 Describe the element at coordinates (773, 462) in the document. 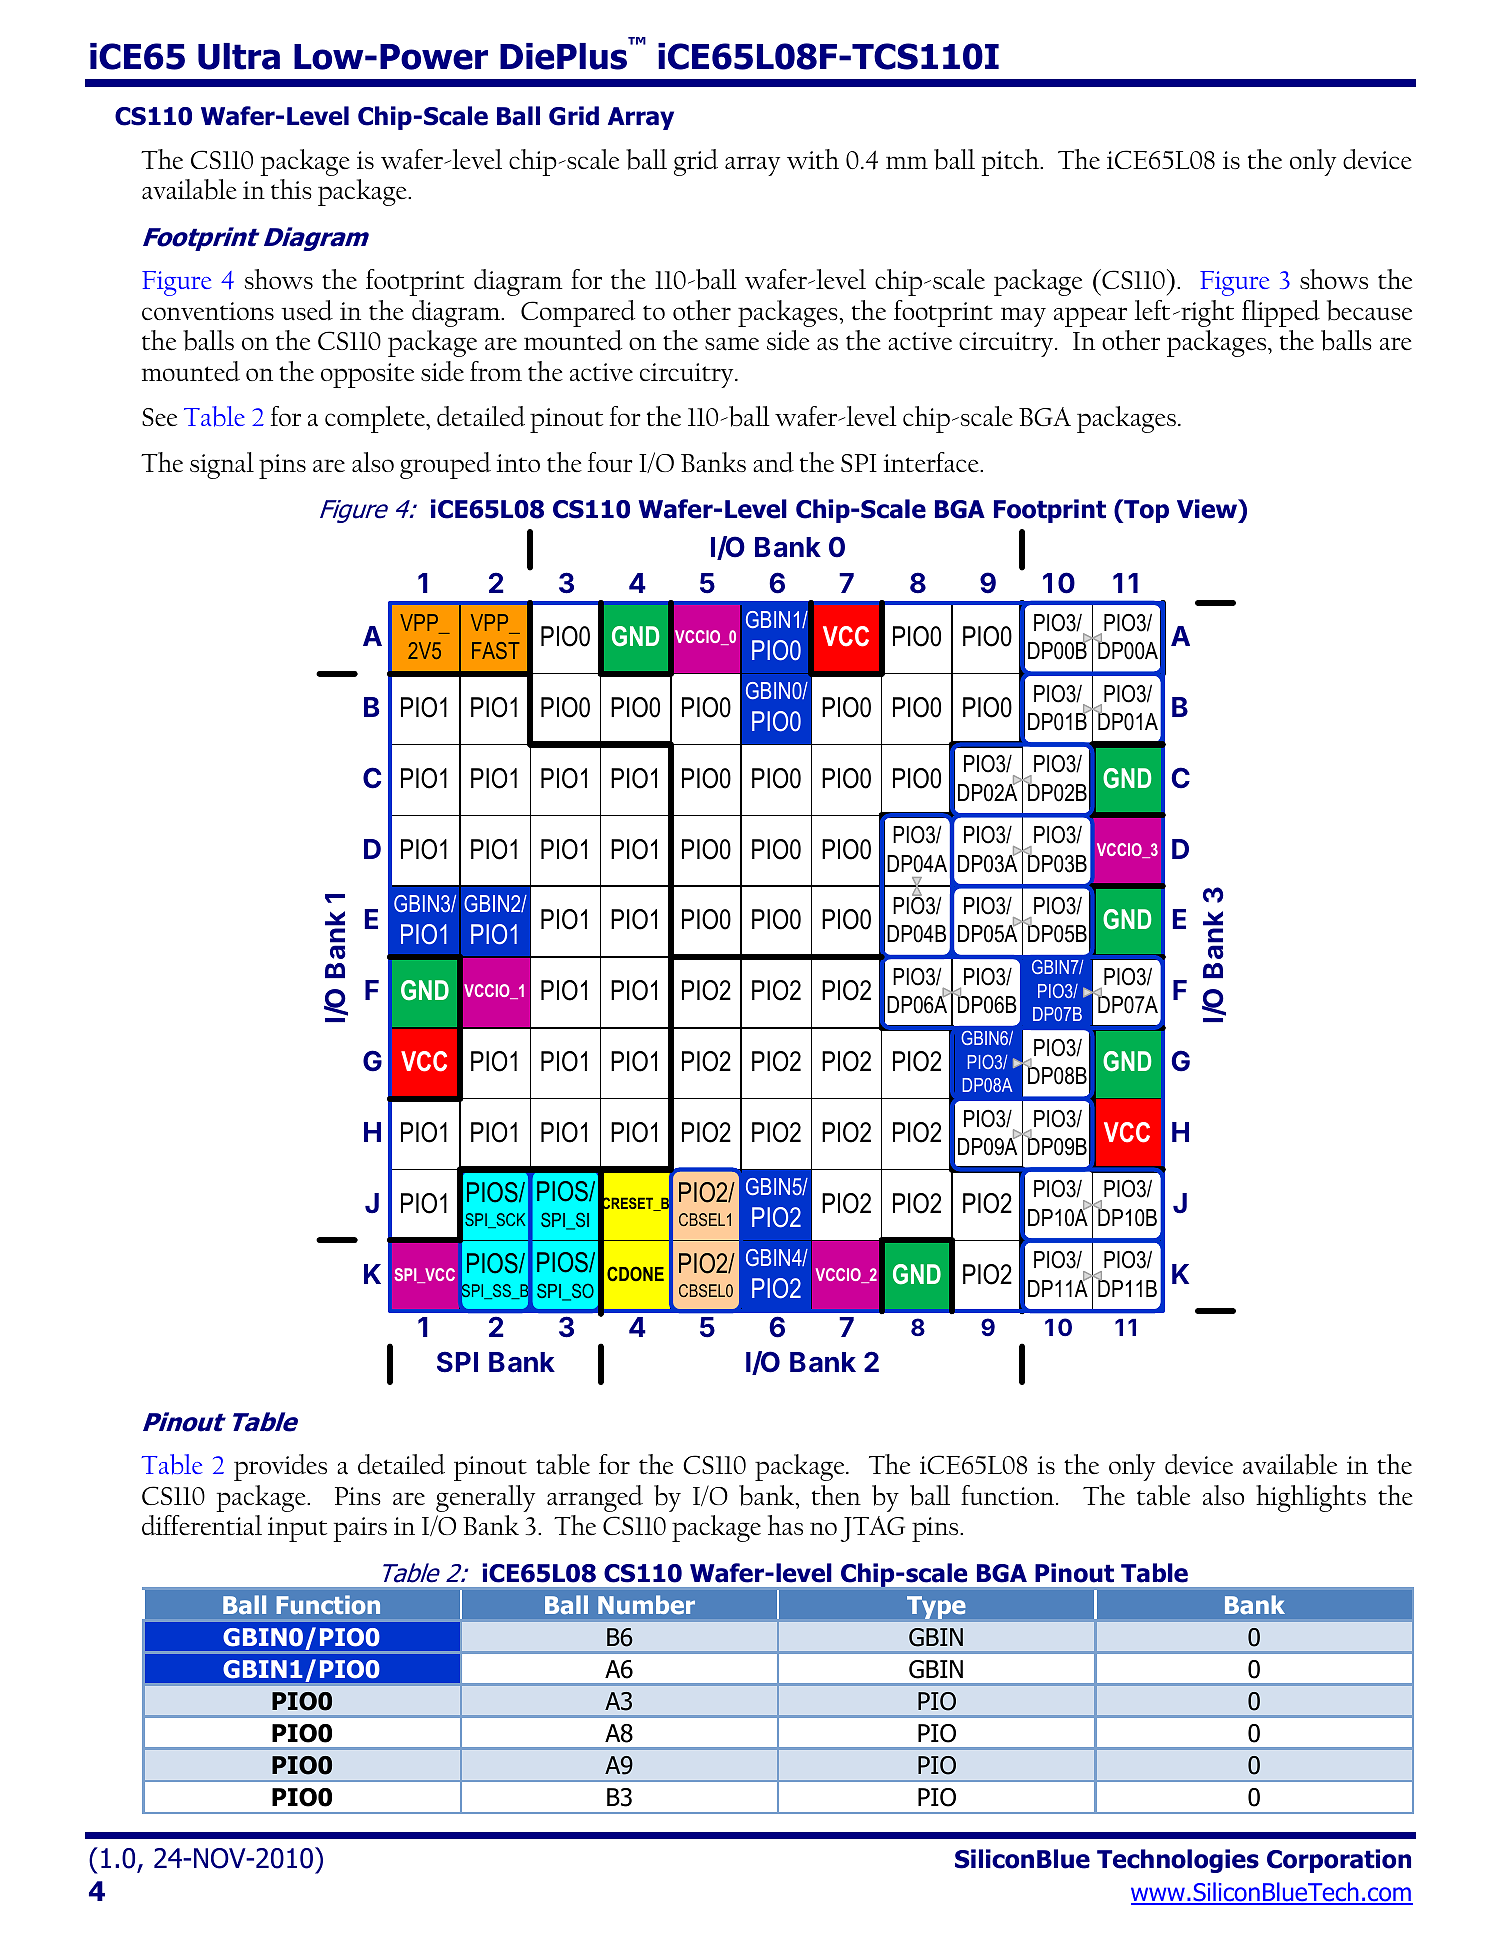

I see `and` at that location.
